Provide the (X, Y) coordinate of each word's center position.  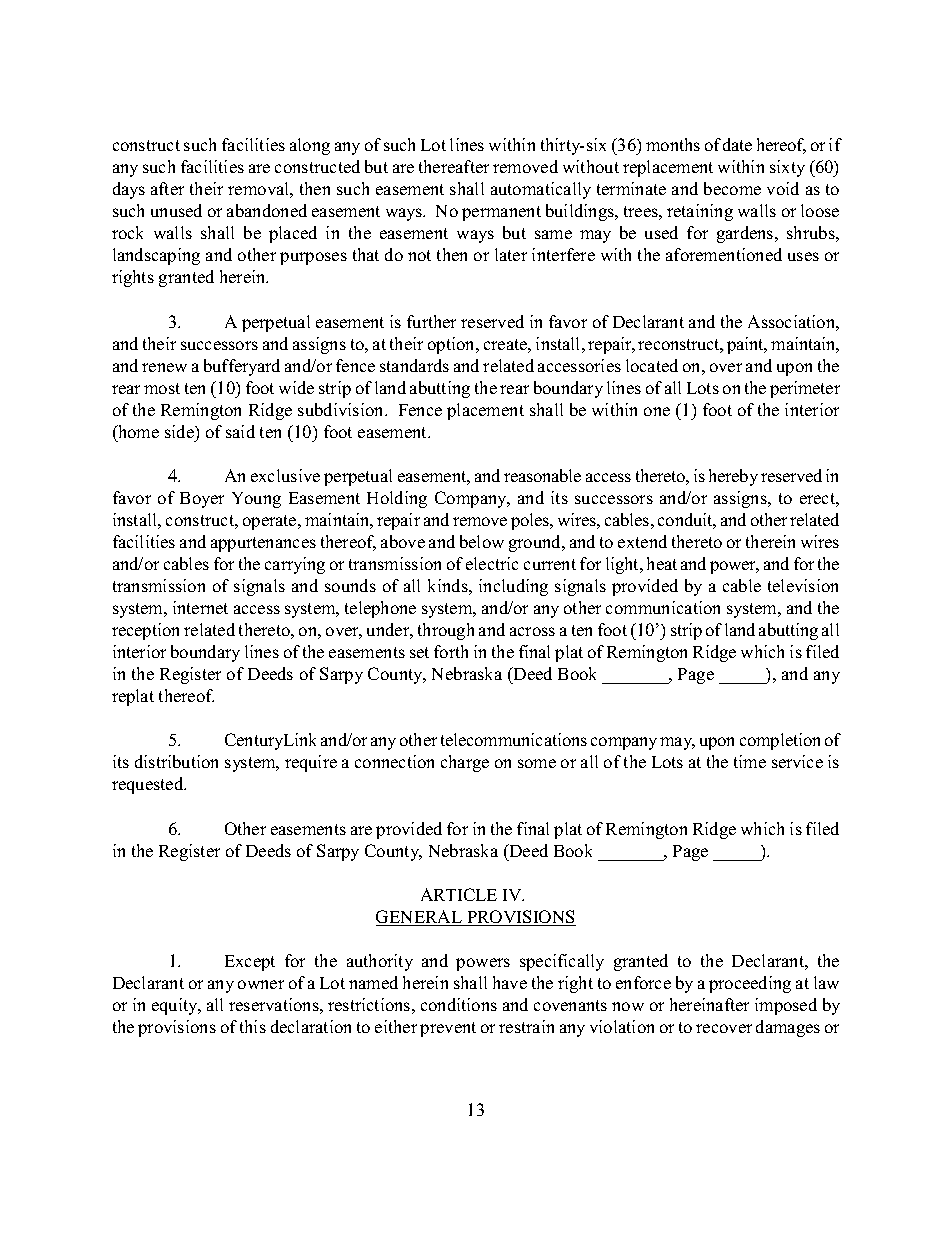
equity (176, 1006)
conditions (459, 1004)
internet (200, 607)
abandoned (267, 210)
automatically (541, 190)
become (732, 188)
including (513, 587)
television (803, 585)
